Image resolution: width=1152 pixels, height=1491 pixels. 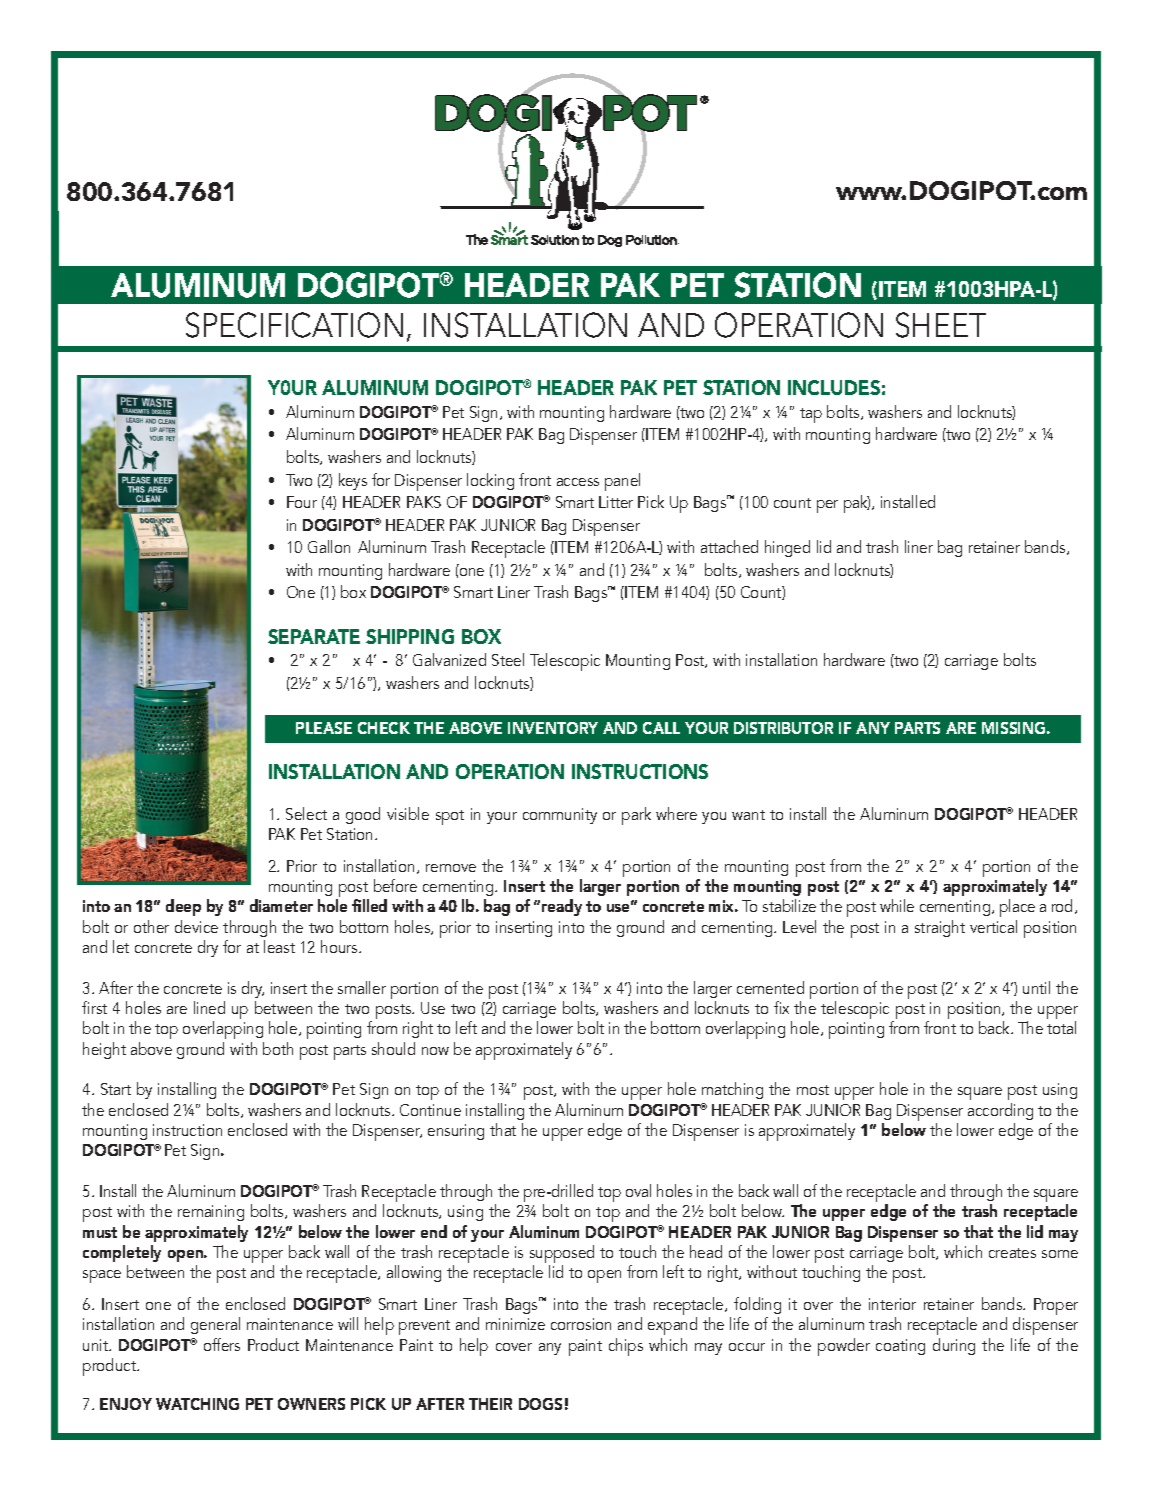 I want to click on total, so click(x=1061, y=1027).
